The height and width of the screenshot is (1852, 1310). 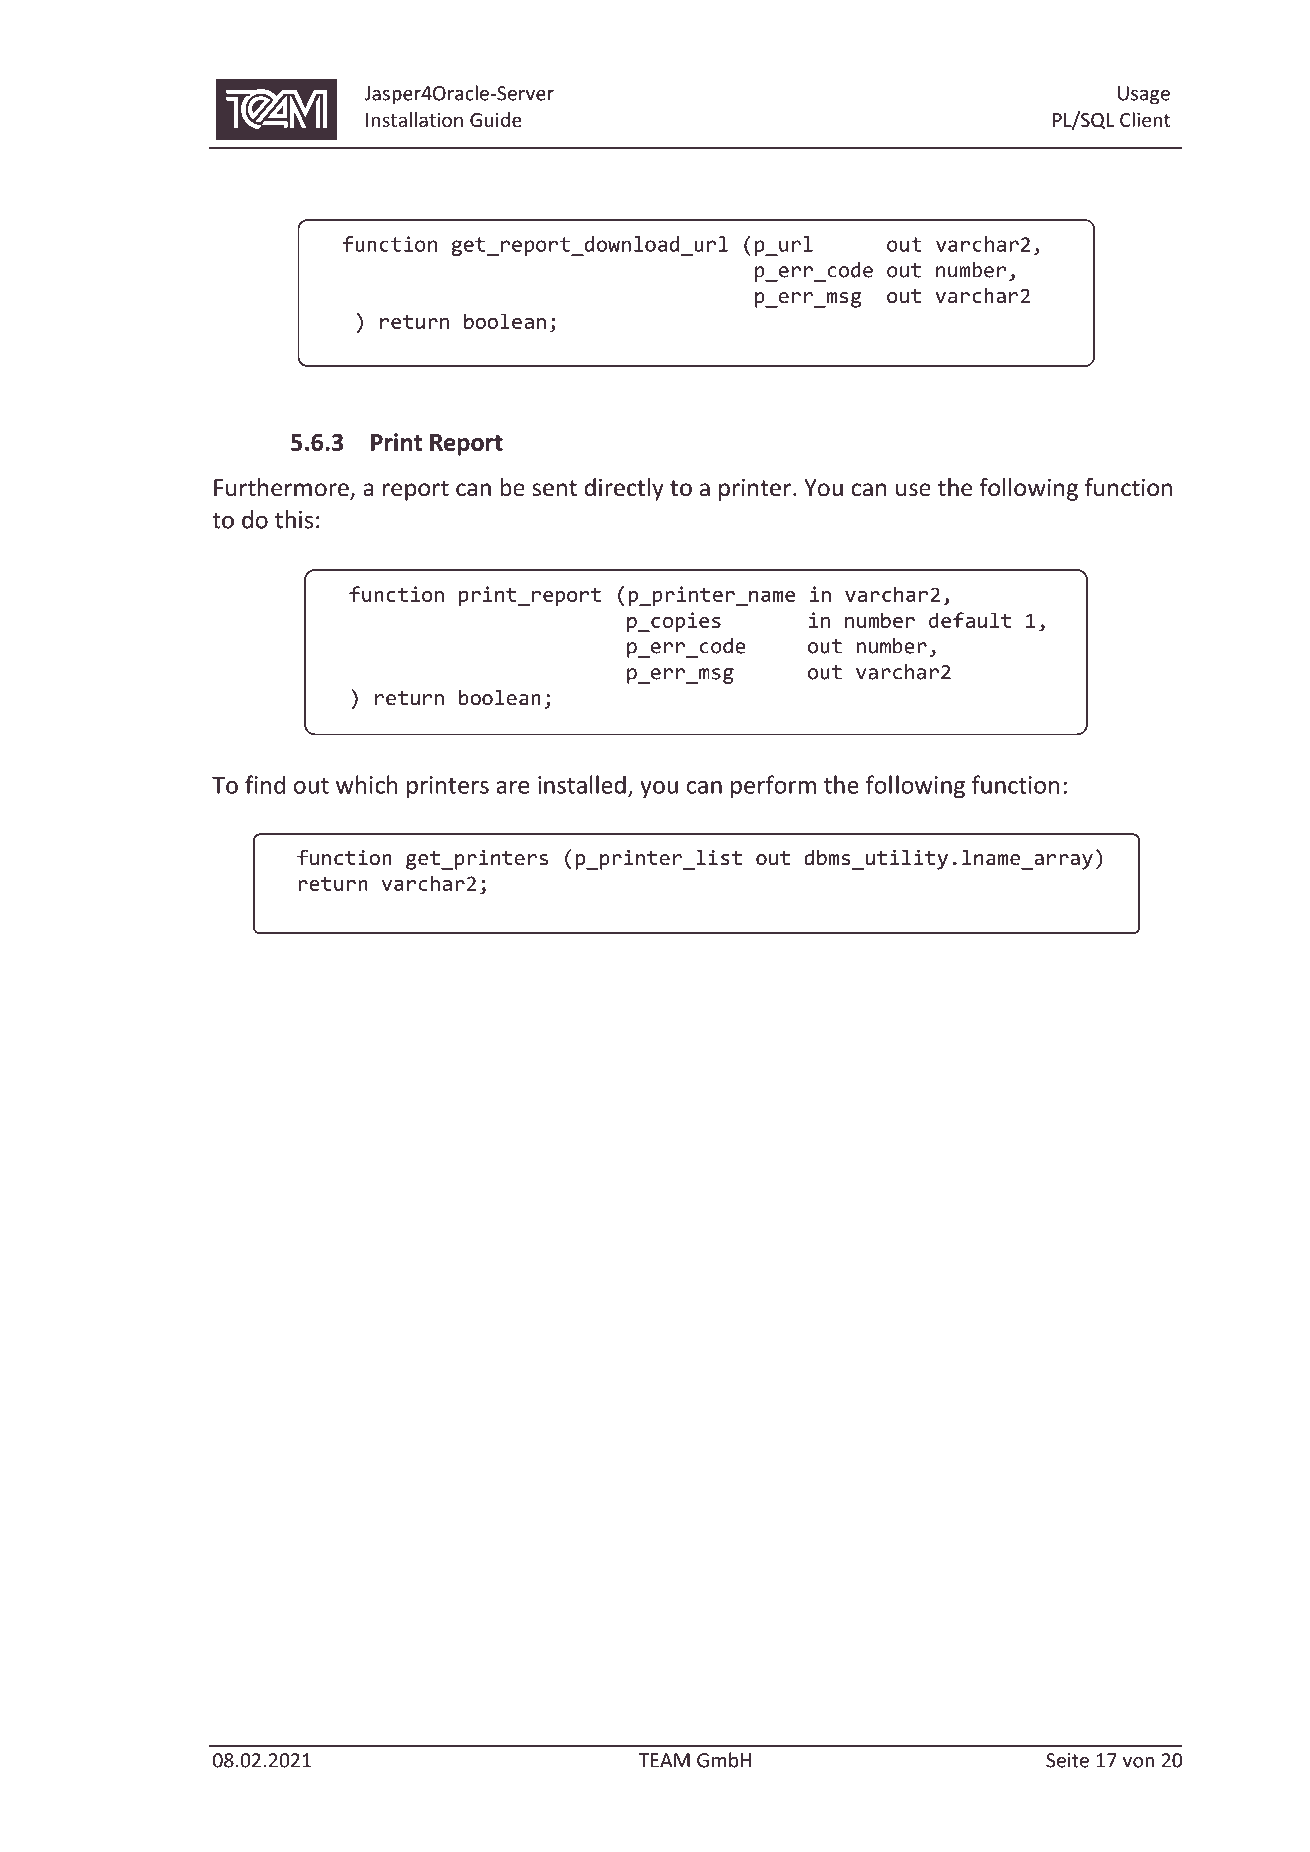 I want to click on Installation, so click(x=414, y=119).
